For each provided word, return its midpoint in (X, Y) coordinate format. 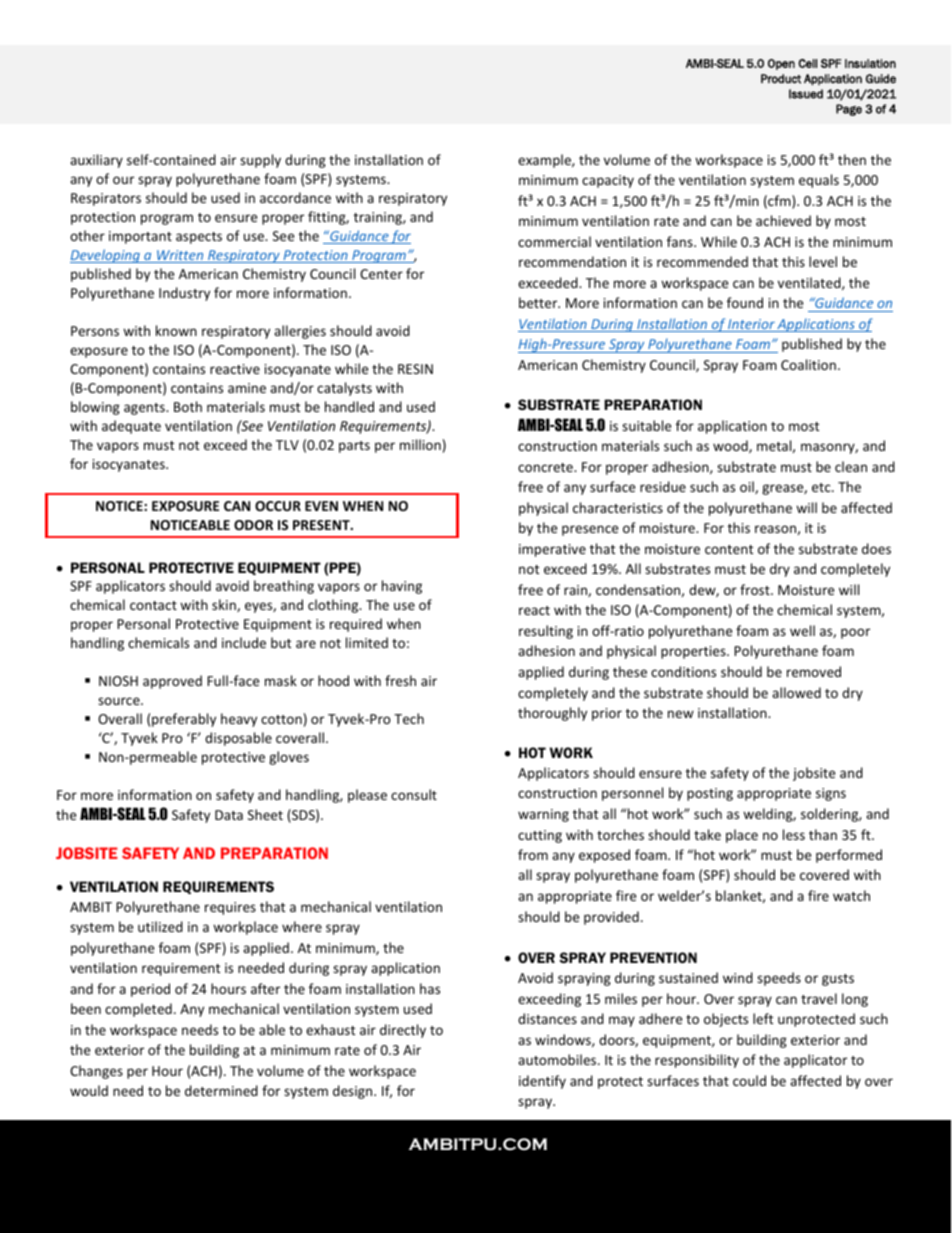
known (176, 330)
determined (221, 1090)
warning (543, 815)
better (539, 302)
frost (756, 589)
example (545, 161)
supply (260, 161)
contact (153, 605)
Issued (806, 94)
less (794, 834)
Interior (751, 325)
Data (229, 815)
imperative (552, 550)
